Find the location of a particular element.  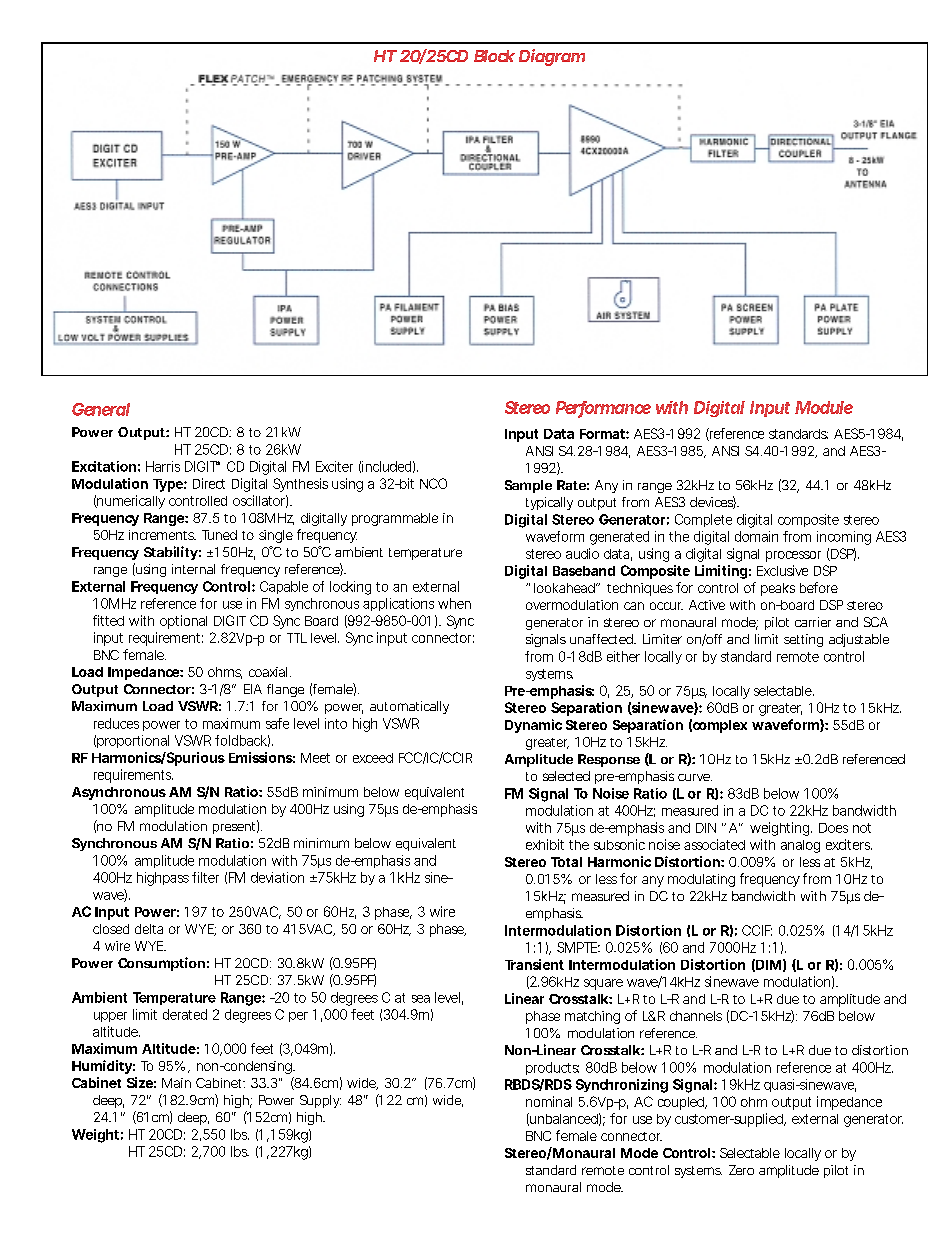

Sample is located at coordinates (528, 486).
